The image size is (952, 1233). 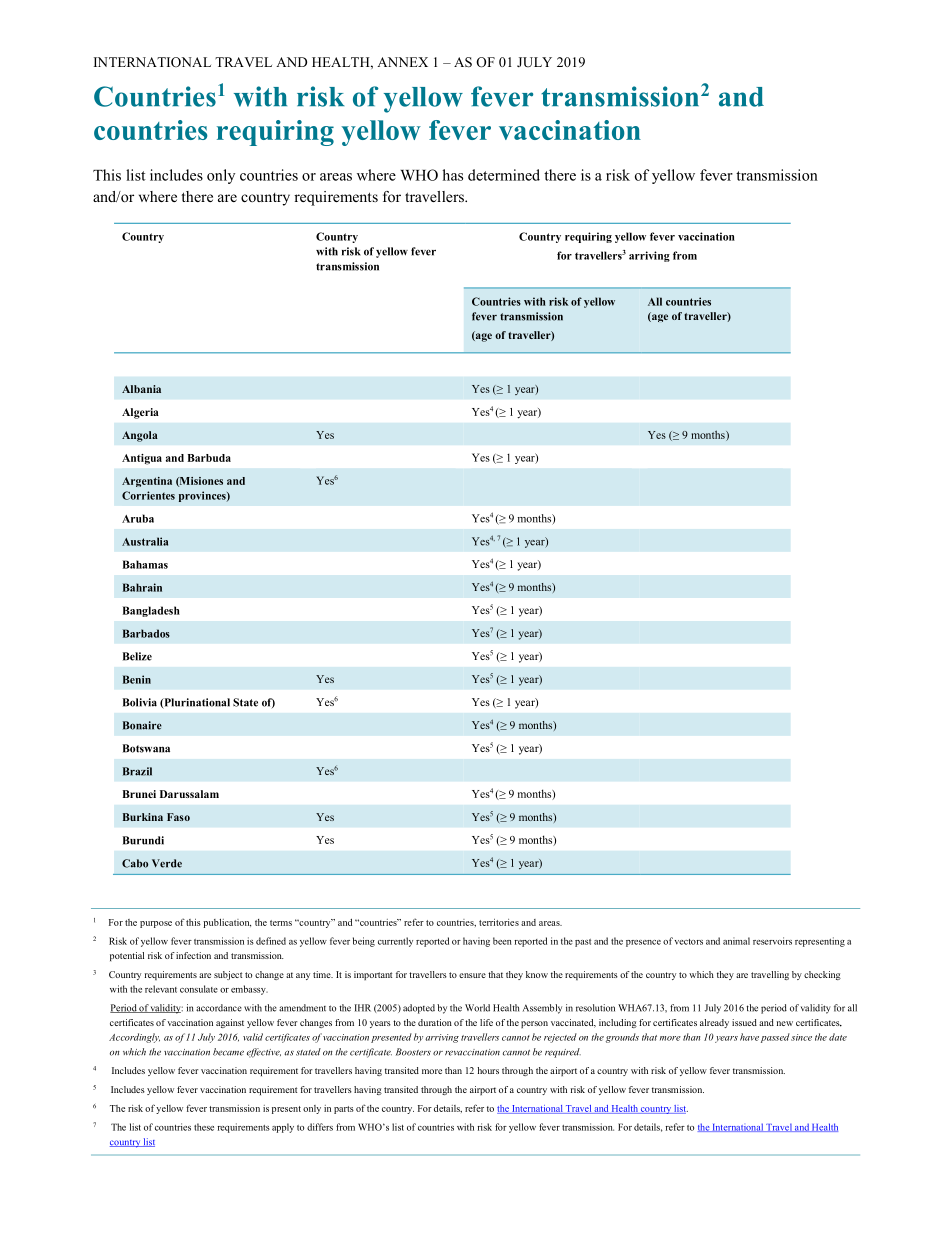 I want to click on Algeria, so click(x=140, y=413).
